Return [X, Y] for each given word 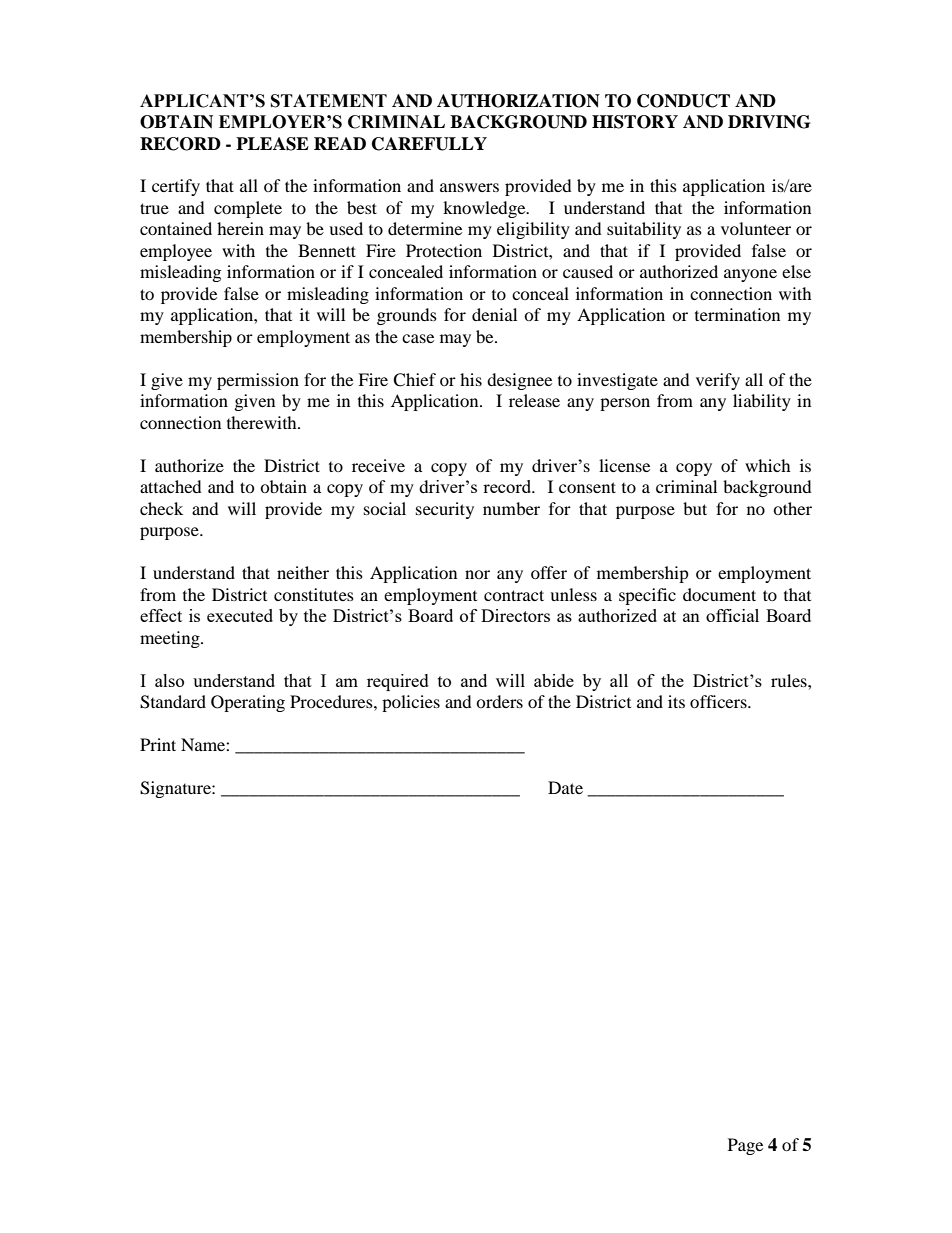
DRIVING [769, 122]
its [676, 701]
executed [240, 615]
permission [258, 381]
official [732, 615]
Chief [414, 380]
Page [745, 1146]
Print [158, 744]
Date [565, 787]
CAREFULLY [429, 144]
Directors [515, 615]
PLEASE [272, 144]
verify [718, 381]
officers [719, 701]
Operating [248, 703]
